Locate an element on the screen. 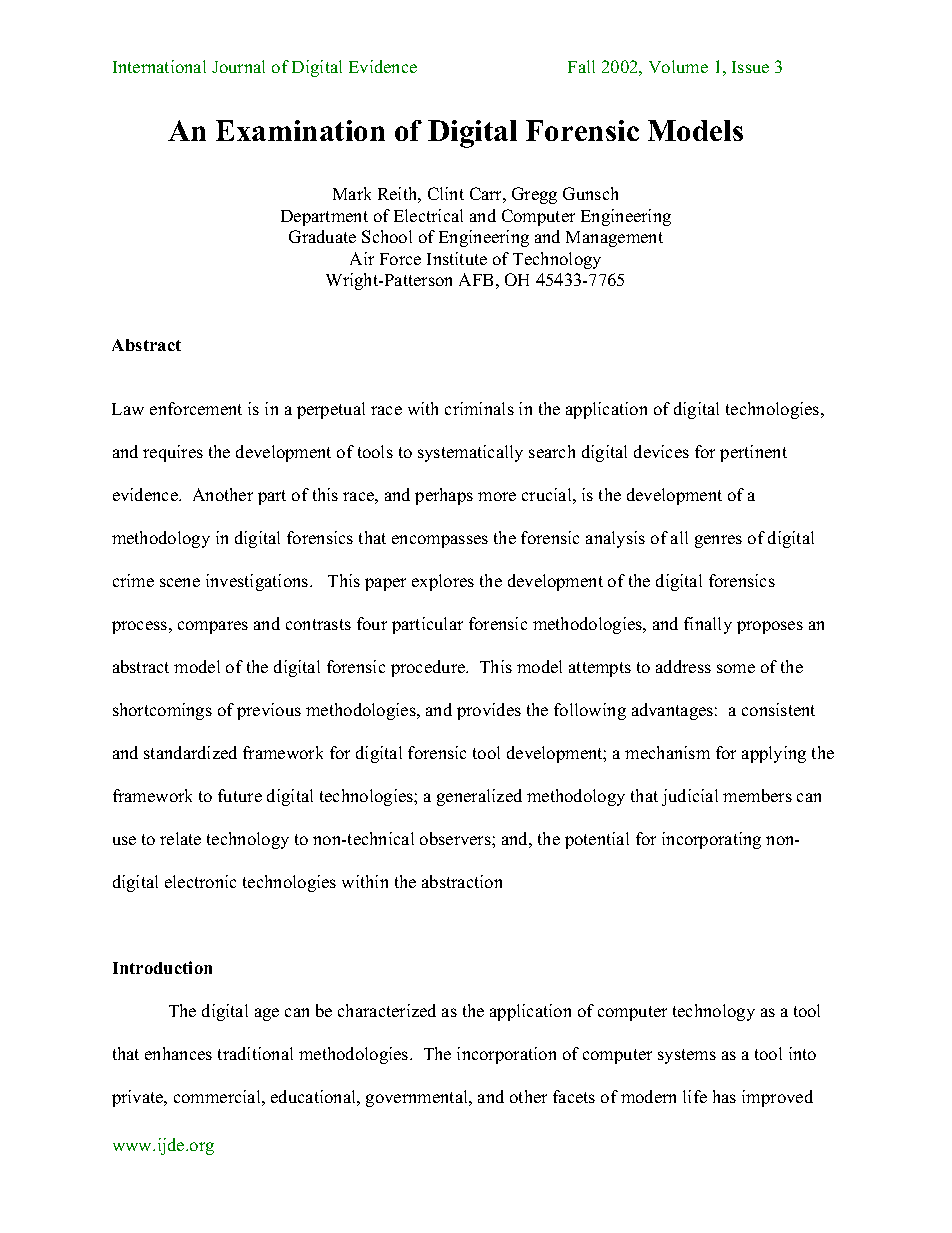 The height and width of the screenshot is (1233, 952). scene is located at coordinates (180, 582).
